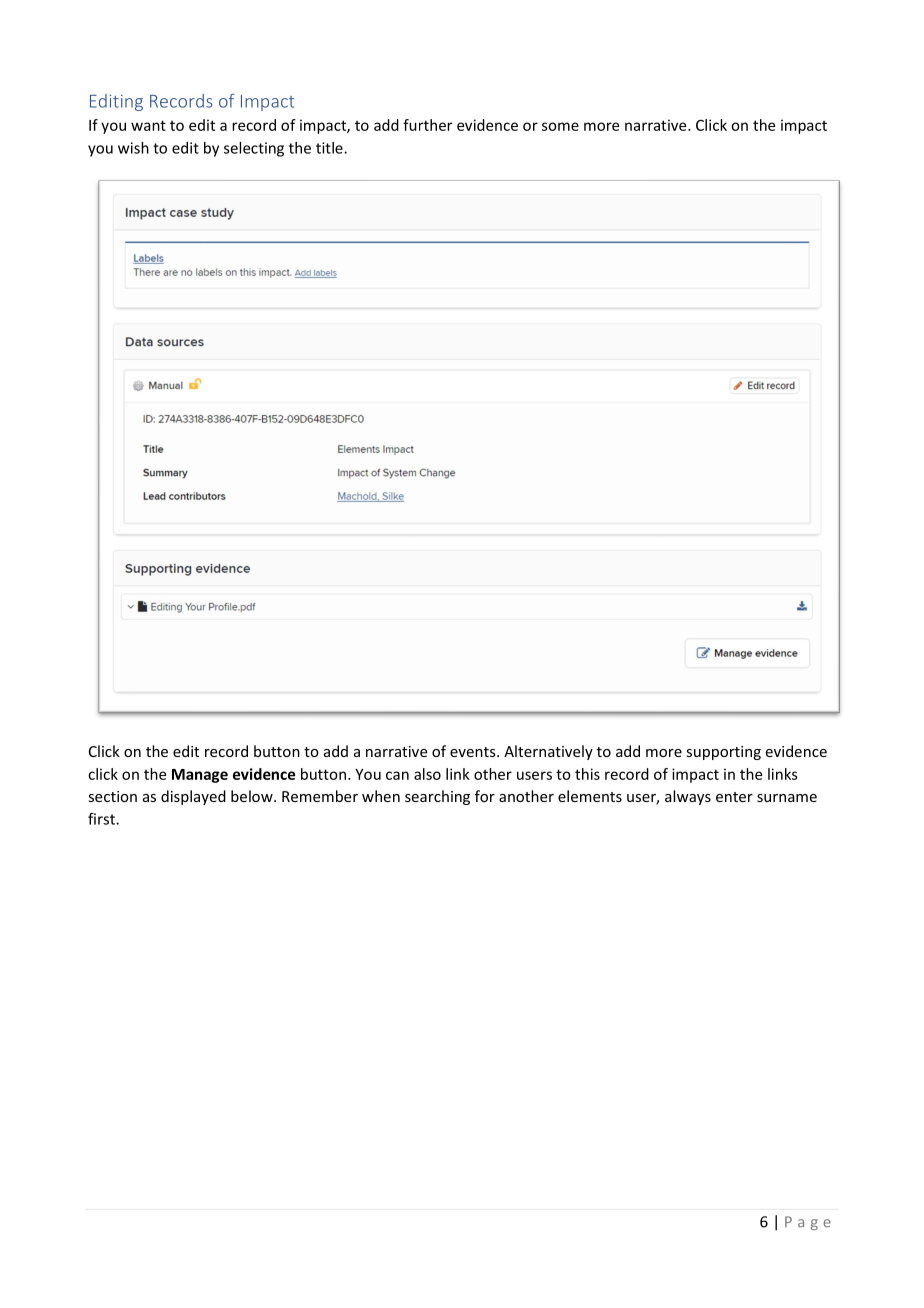 Image resolution: width=924 pixels, height=1308 pixels. Describe the element at coordinates (474, 752) in the screenshot. I see `events` at that location.
